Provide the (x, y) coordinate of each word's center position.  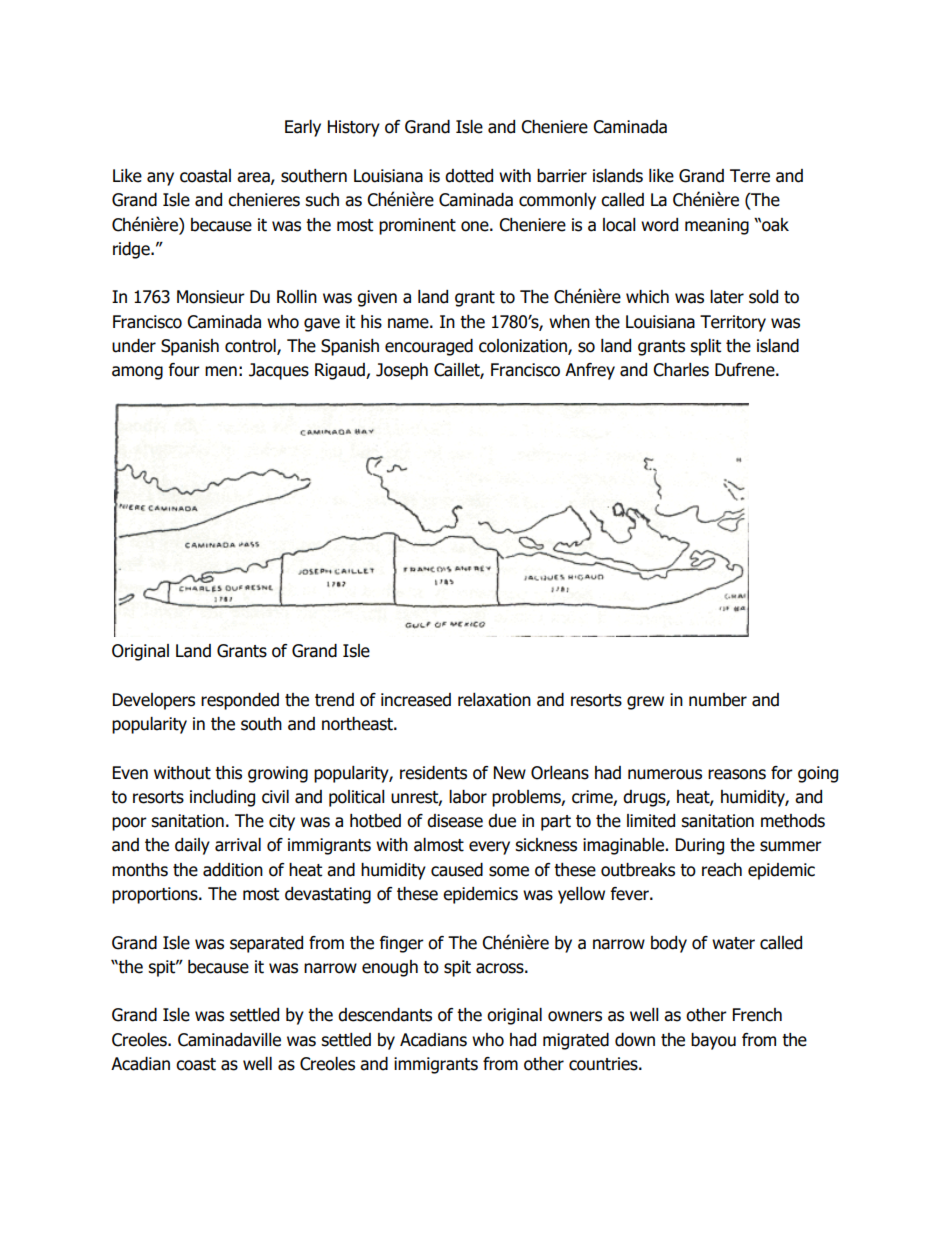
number (718, 700)
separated (266, 944)
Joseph (402, 371)
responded (240, 701)
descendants (385, 1015)
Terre (750, 176)
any (160, 179)
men (221, 371)
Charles (681, 370)
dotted (469, 176)
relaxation (494, 700)
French (757, 1015)
